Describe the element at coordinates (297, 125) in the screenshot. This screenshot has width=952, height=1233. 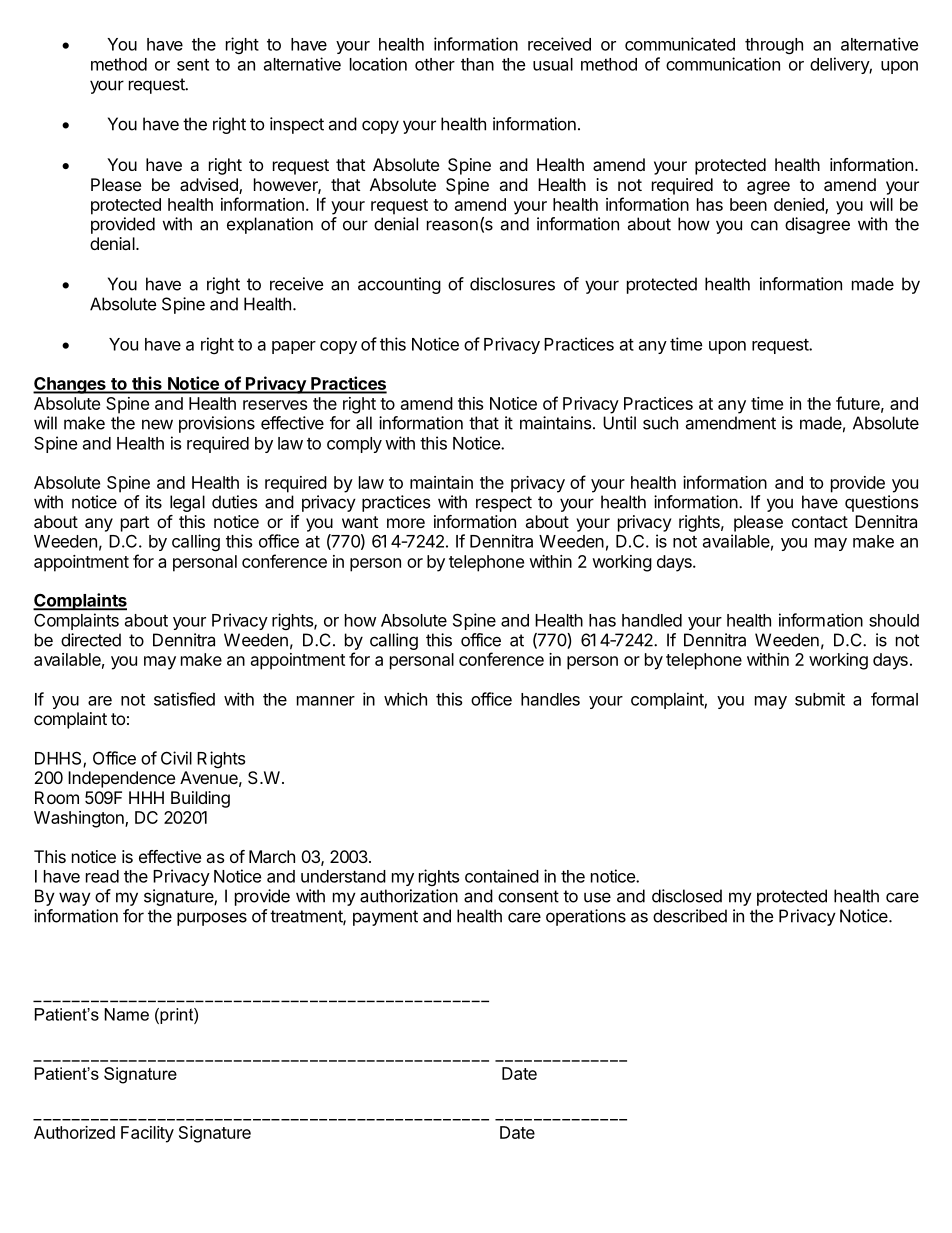
I see `inspect` at that location.
